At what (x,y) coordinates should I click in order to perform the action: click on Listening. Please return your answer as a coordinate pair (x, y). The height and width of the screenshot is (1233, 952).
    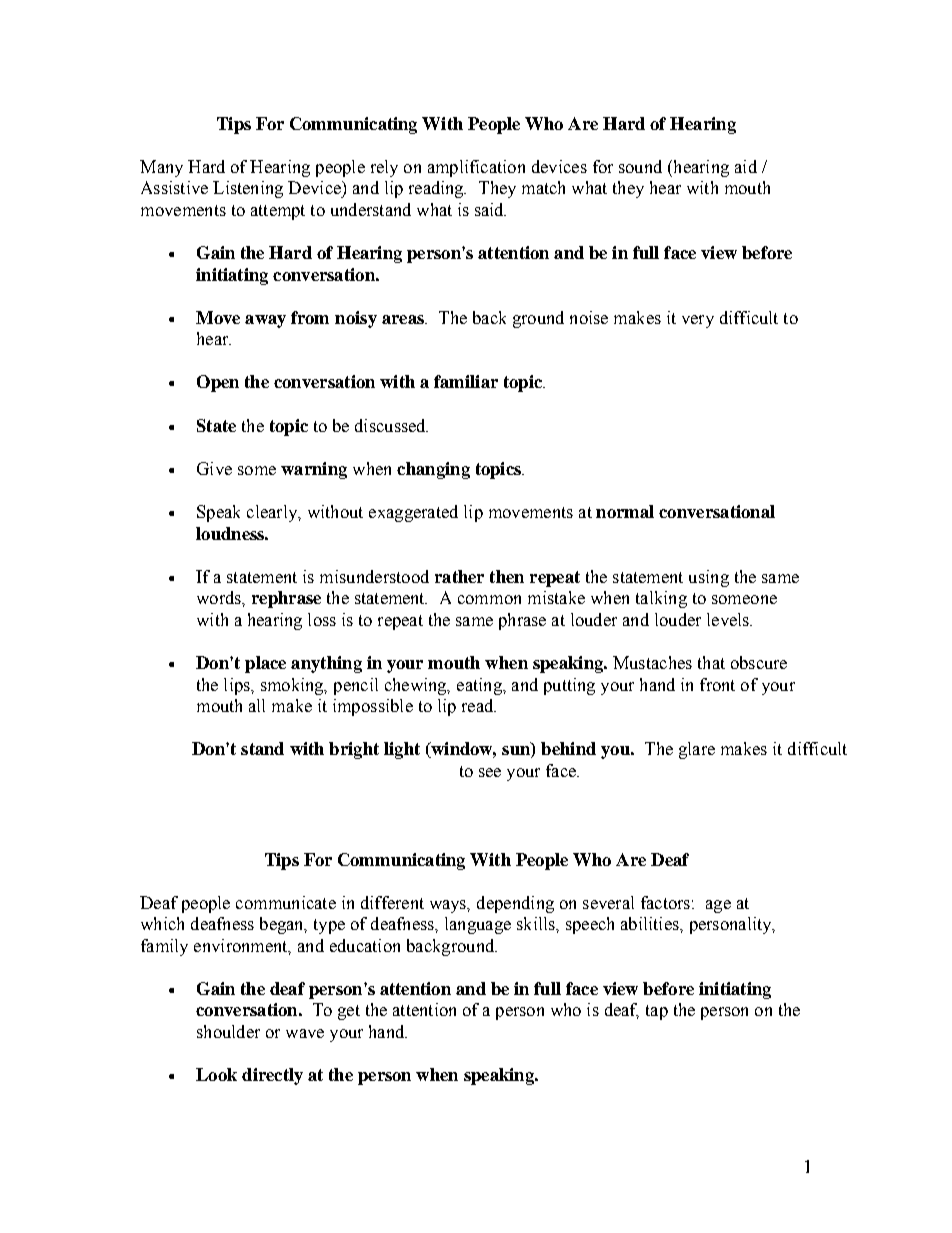
    Looking at the image, I should click on (248, 189).
